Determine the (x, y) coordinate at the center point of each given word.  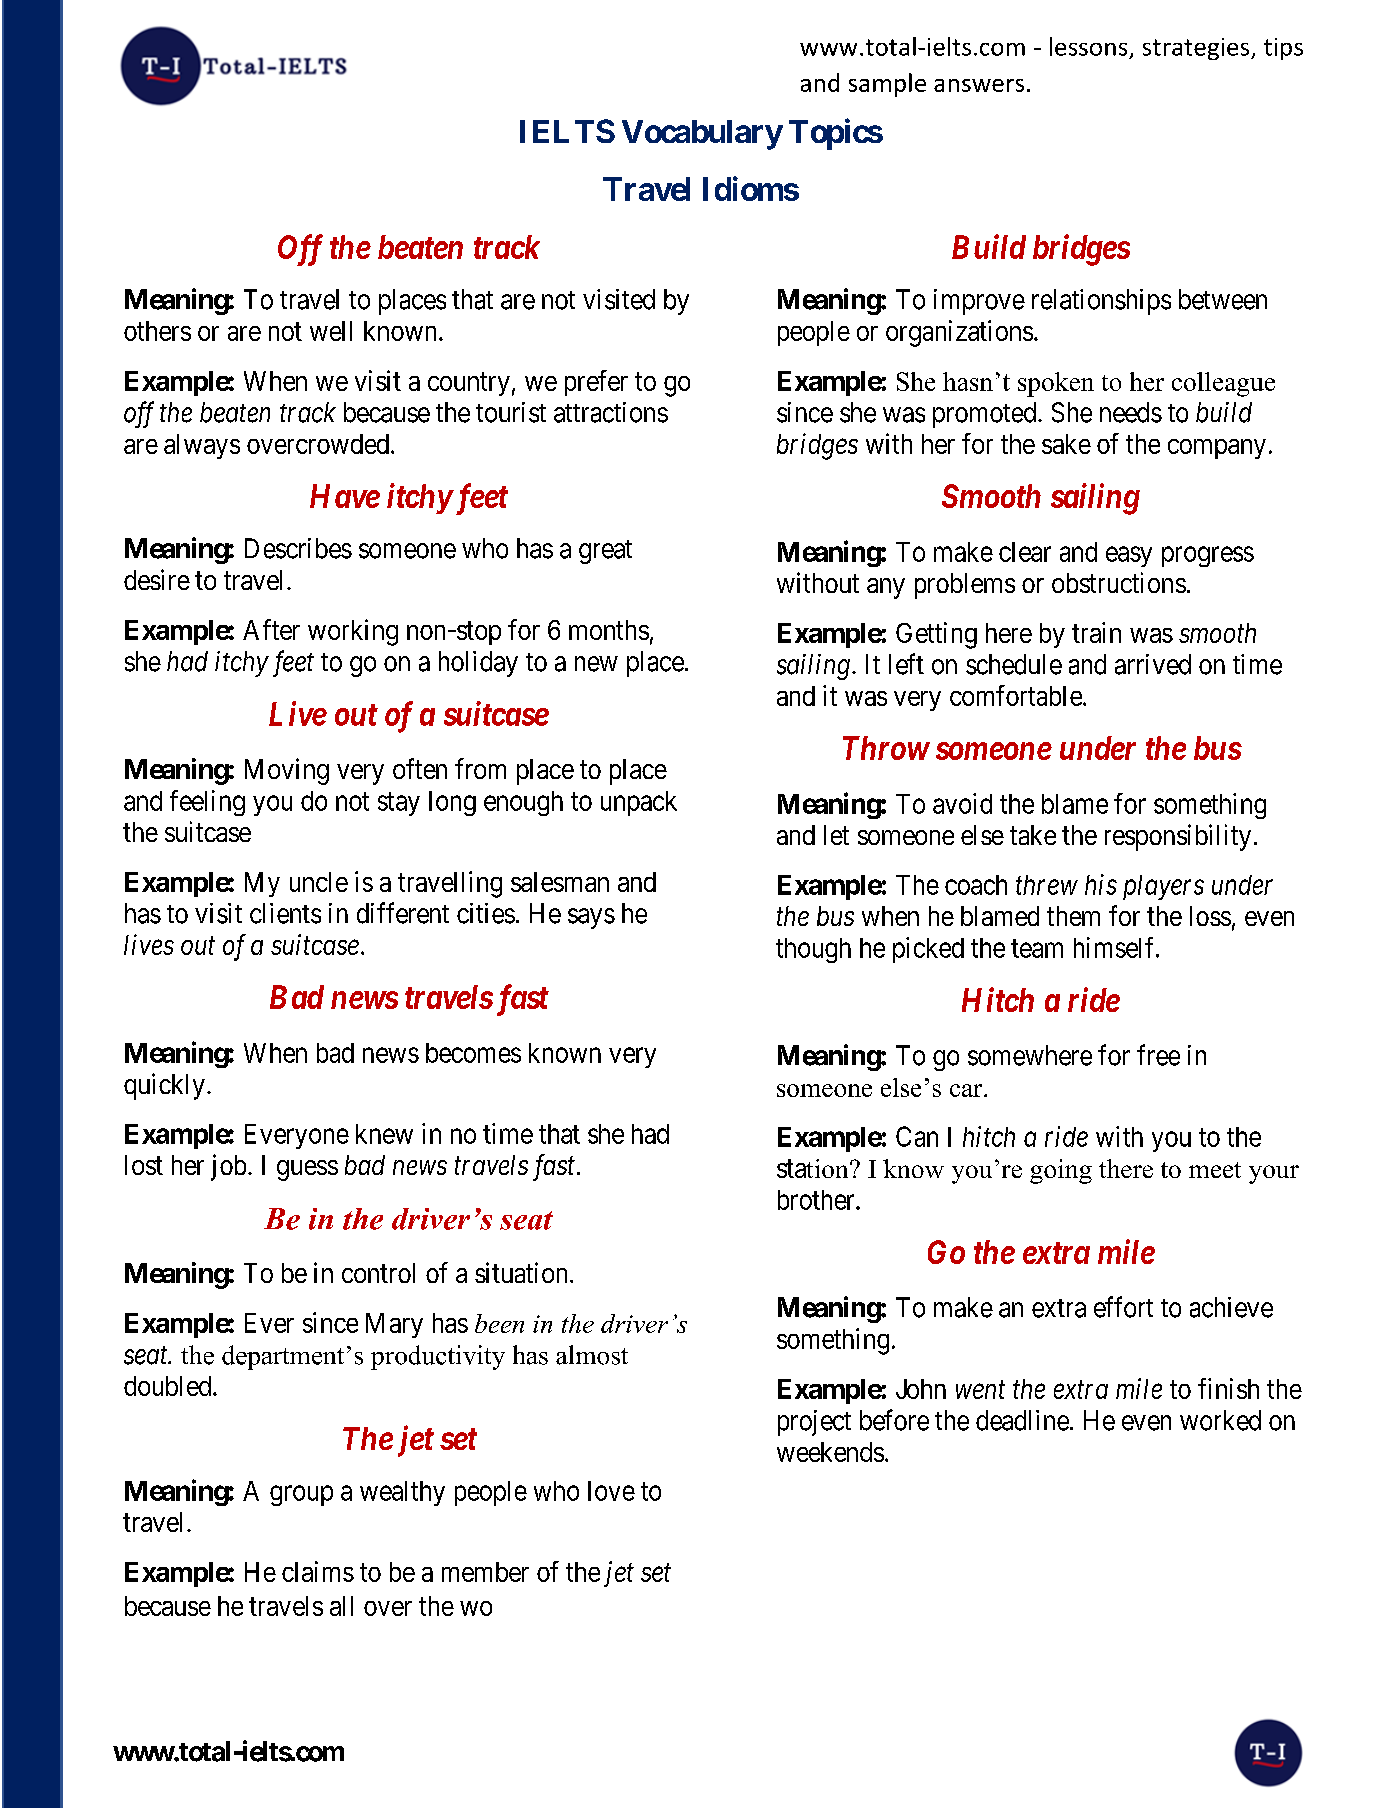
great (605, 552)
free (1158, 1055)
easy (1129, 556)
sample (887, 85)
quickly (164, 1086)
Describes (298, 548)
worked (1220, 1420)
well (331, 331)
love (611, 1491)
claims (318, 1571)
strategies (1197, 49)
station (814, 1168)
